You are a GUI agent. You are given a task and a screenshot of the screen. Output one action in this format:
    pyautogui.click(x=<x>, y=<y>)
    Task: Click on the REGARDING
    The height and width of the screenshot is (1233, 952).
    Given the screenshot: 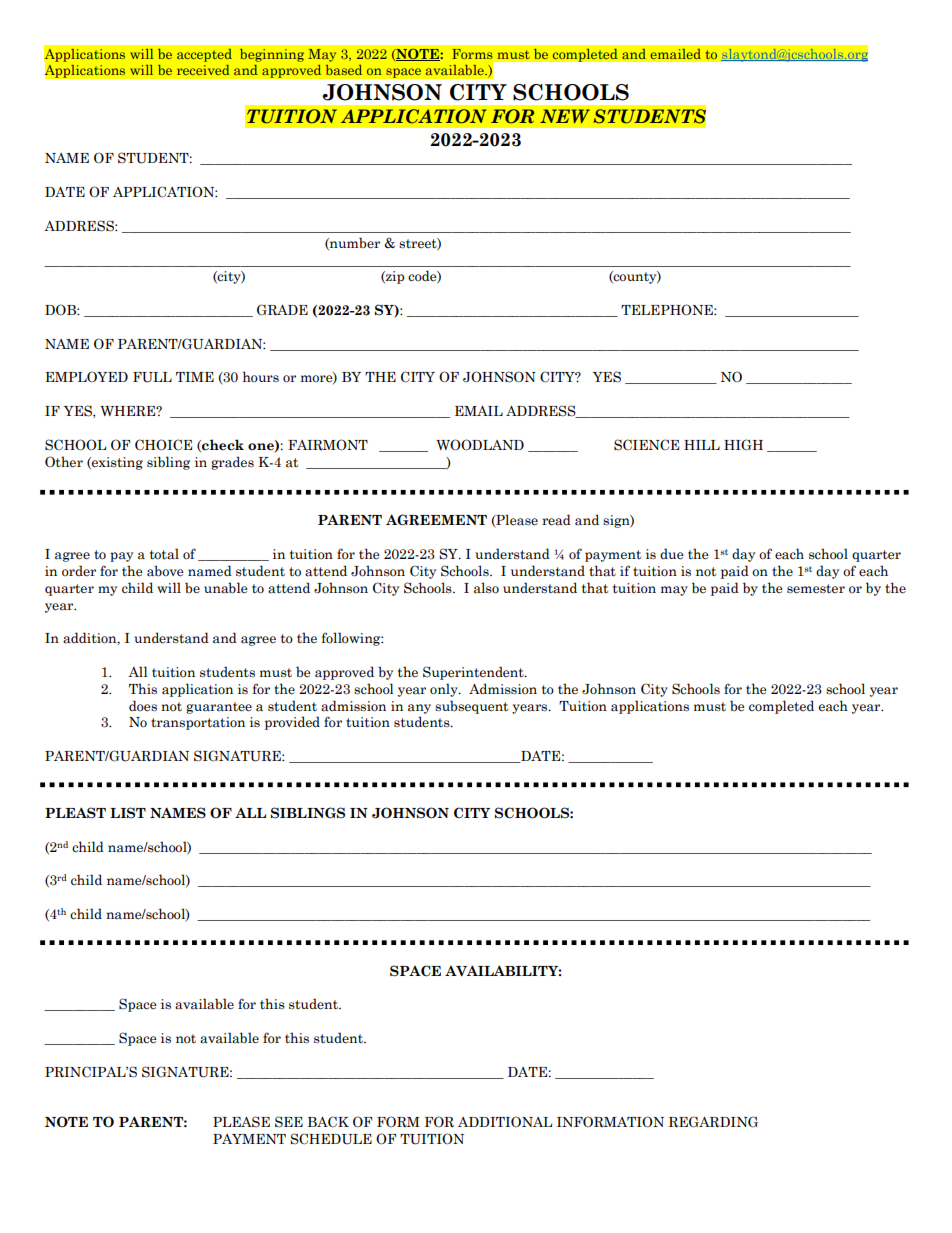 What is the action you would take?
    pyautogui.click(x=713, y=1122)
